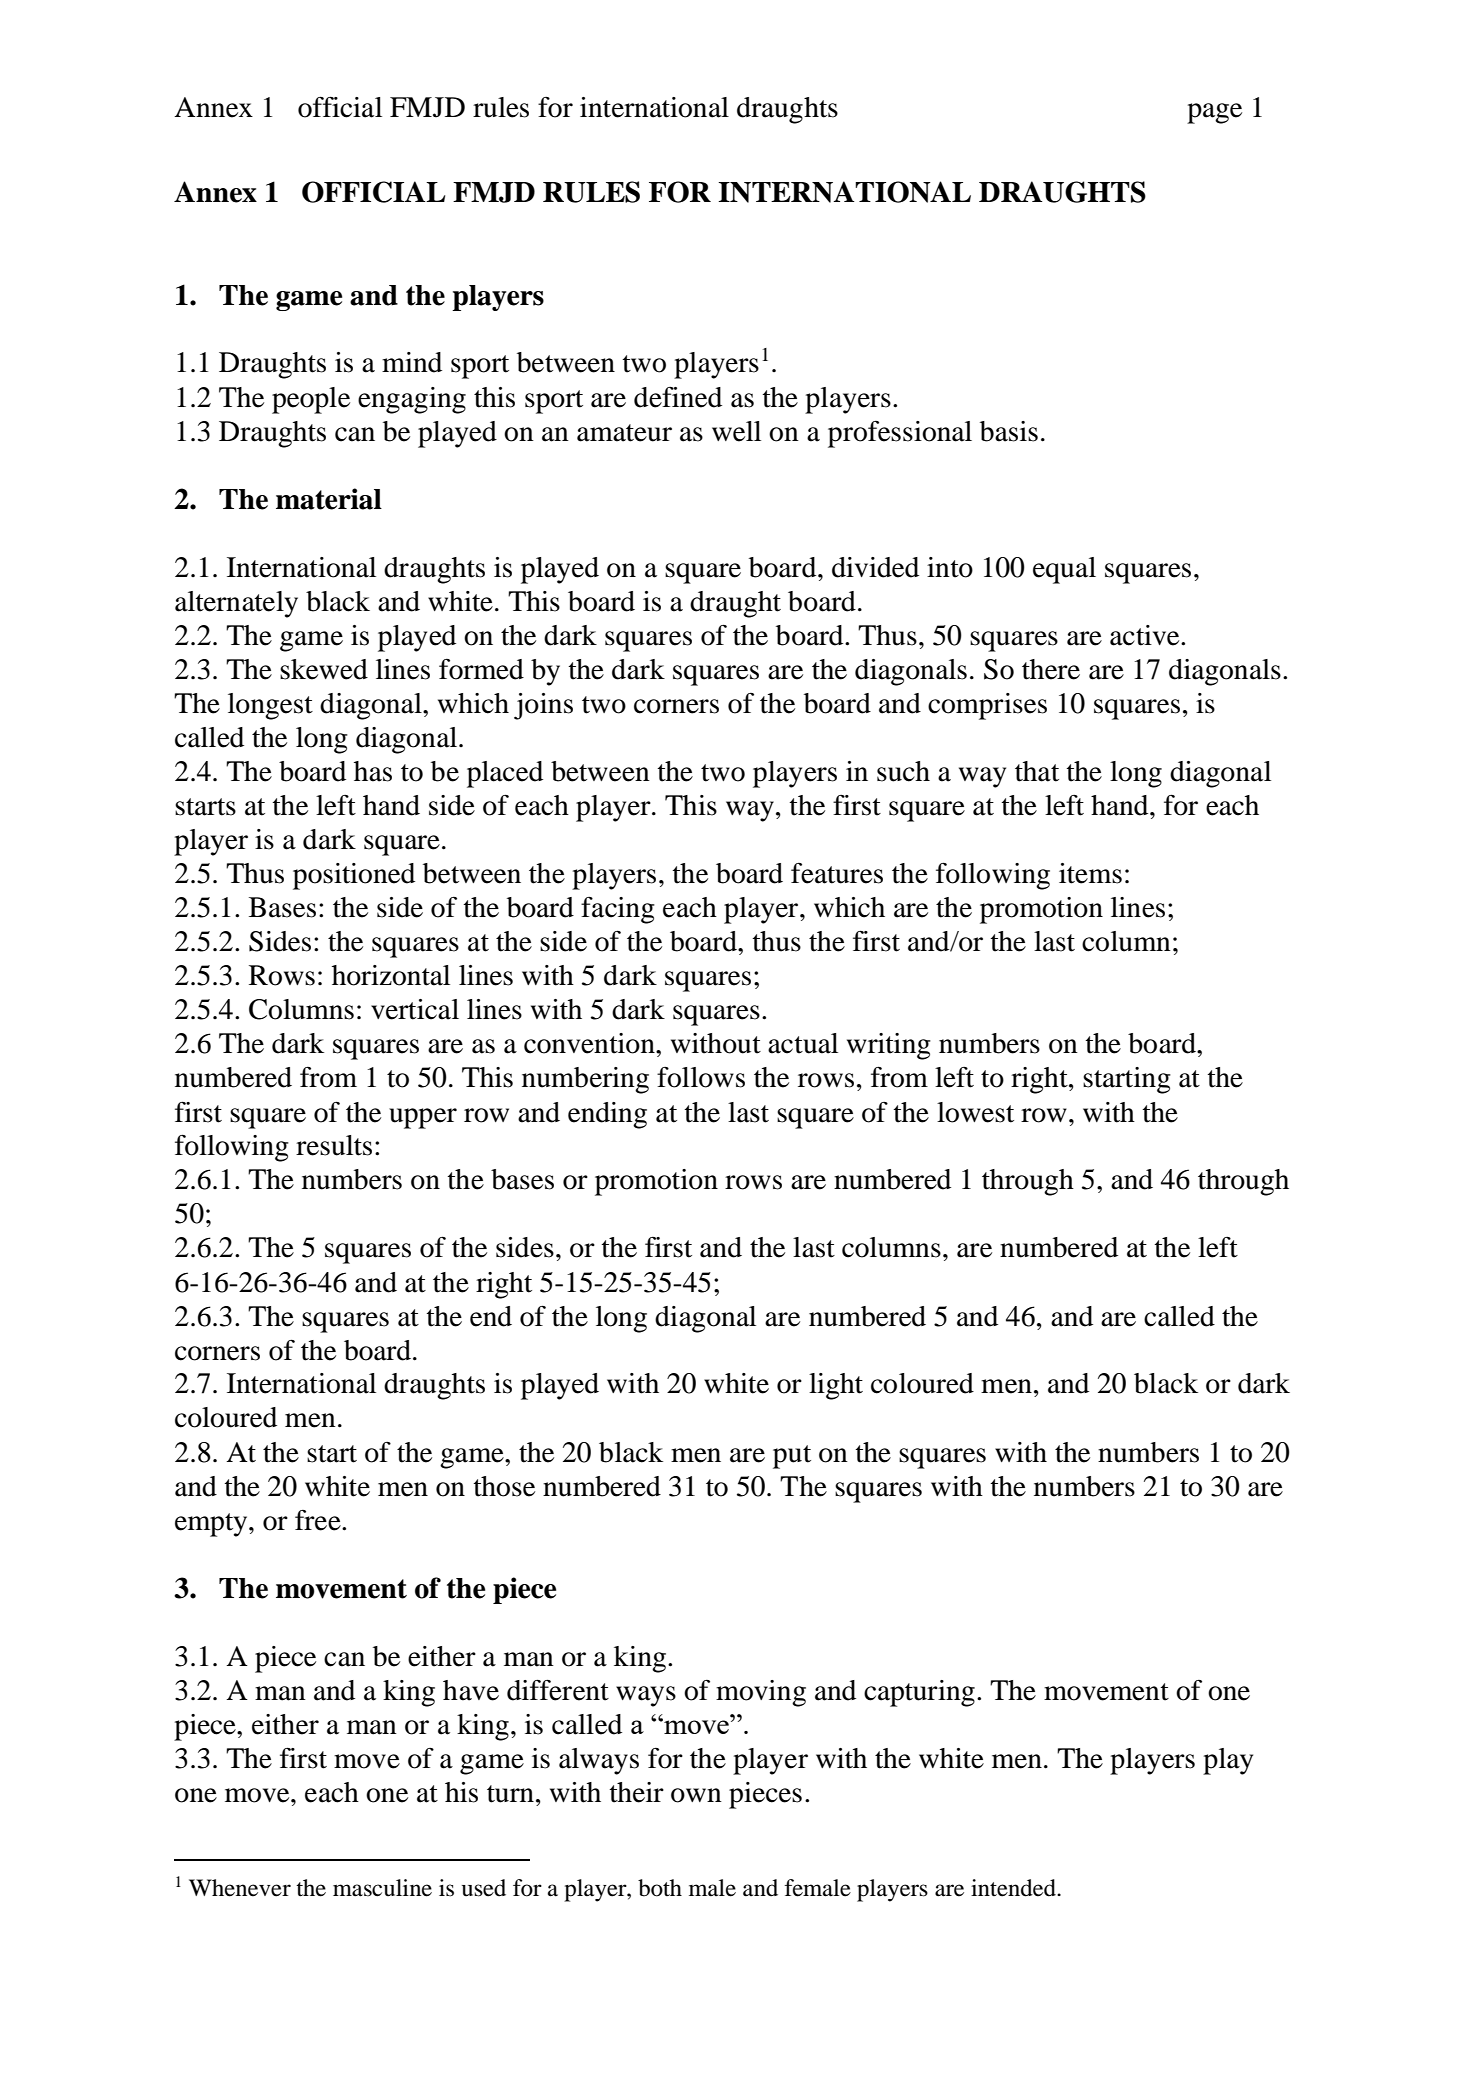 This screenshot has height=2076, width=1468. What do you see at coordinates (543, 706) in the screenshot?
I see `joins` at bounding box center [543, 706].
